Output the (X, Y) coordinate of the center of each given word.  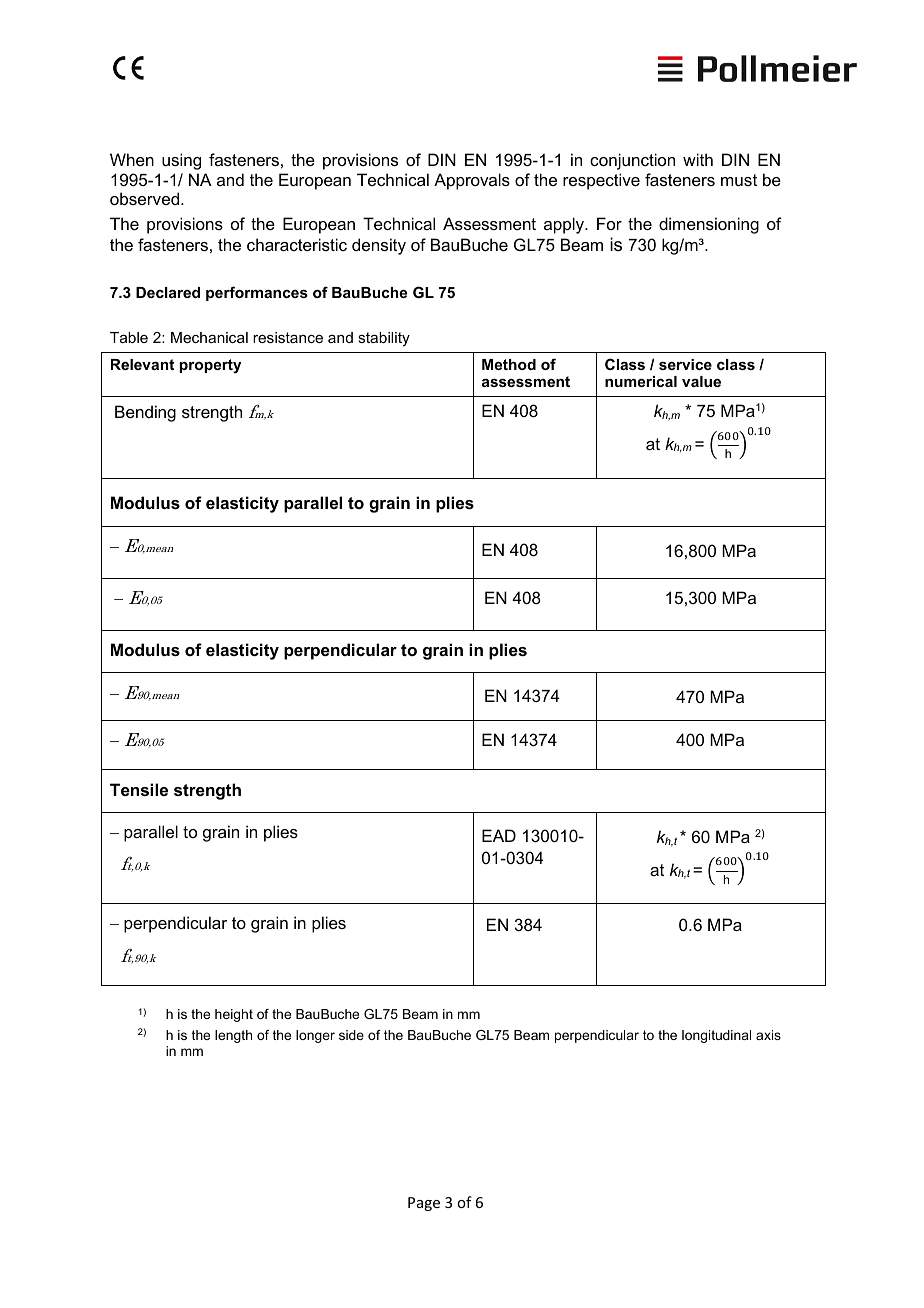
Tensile (139, 789)
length (233, 1036)
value (701, 381)
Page (424, 1204)
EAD (499, 835)
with (698, 159)
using (181, 161)
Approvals (472, 181)
